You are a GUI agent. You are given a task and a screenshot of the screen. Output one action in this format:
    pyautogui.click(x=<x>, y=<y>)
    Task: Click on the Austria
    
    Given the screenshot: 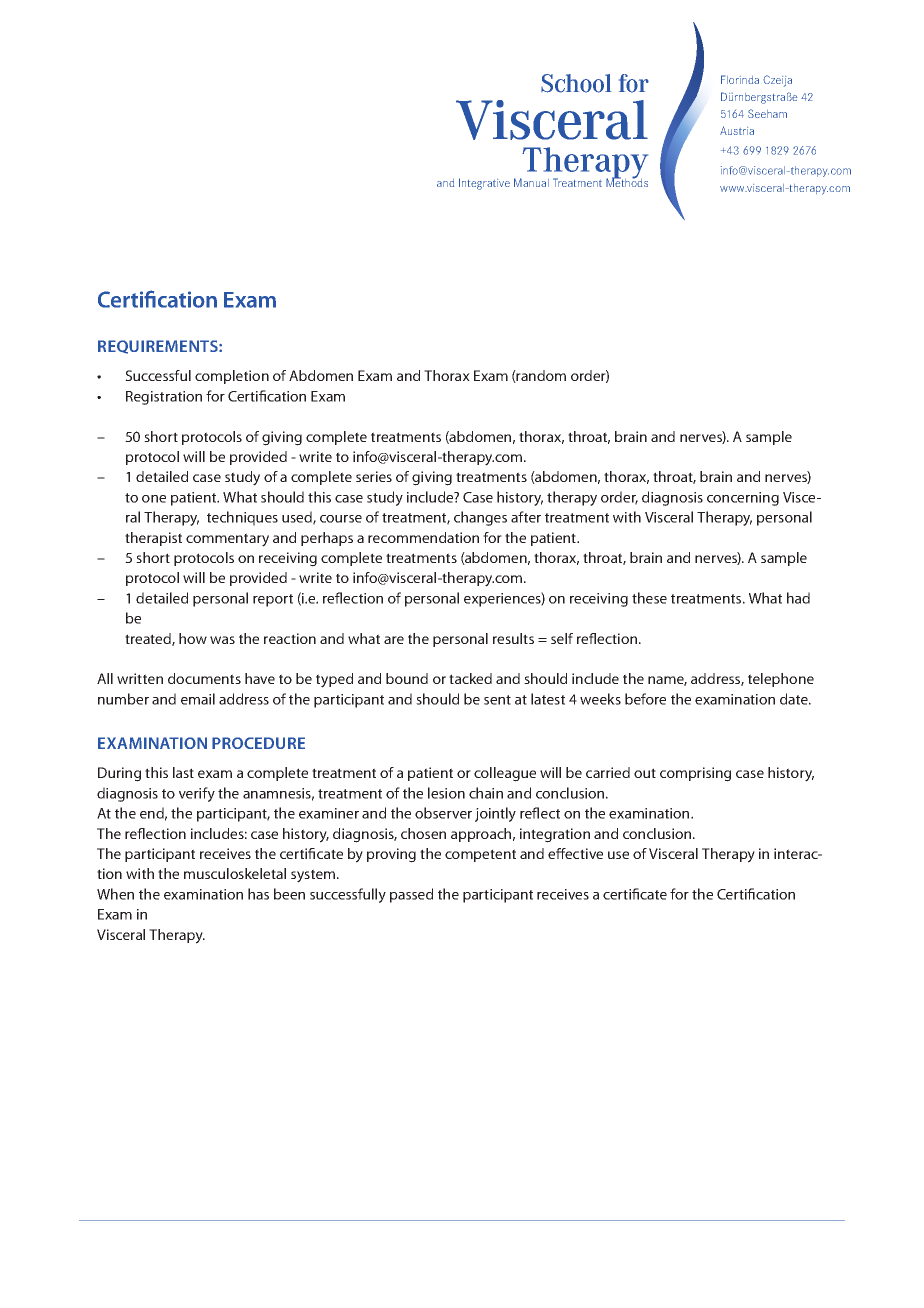 What is the action you would take?
    pyautogui.click(x=737, y=130)
